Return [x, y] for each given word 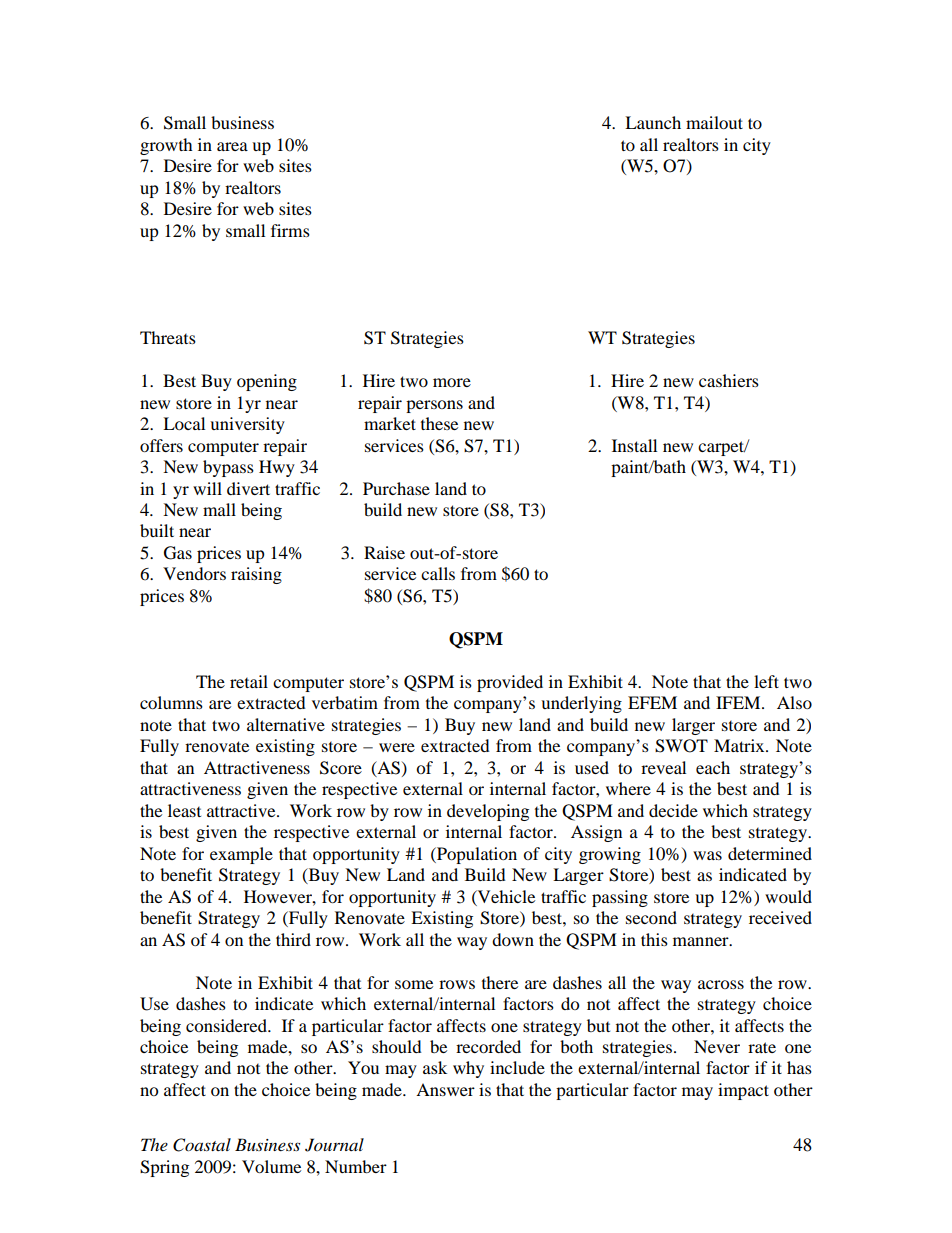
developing [488, 812]
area [232, 146]
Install [634, 445]
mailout [714, 122]
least [184, 810]
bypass [228, 468]
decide [673, 810]
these [439, 423]
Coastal [202, 1145]
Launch [653, 122]
